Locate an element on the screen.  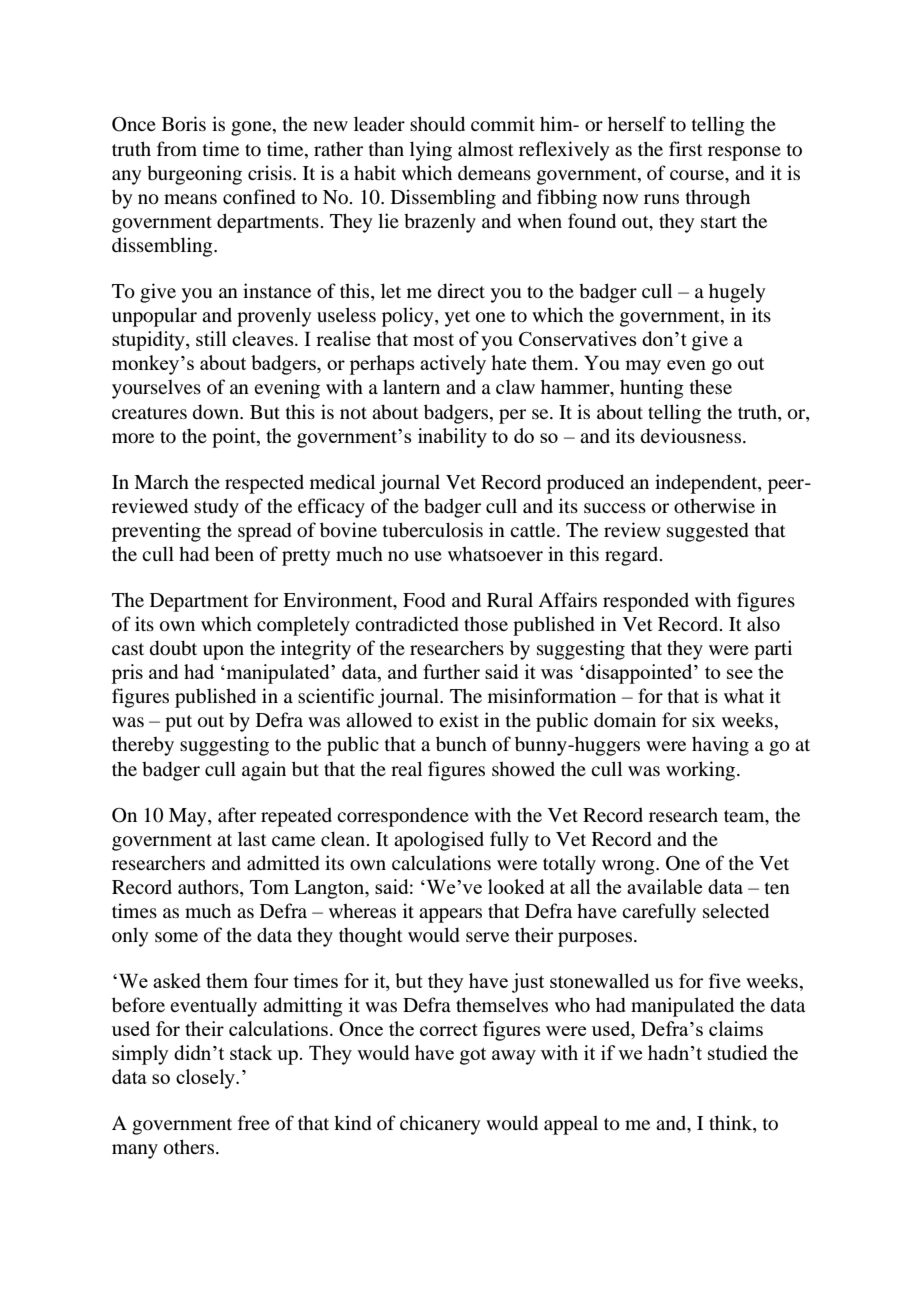
appears is located at coordinates (450, 915).
